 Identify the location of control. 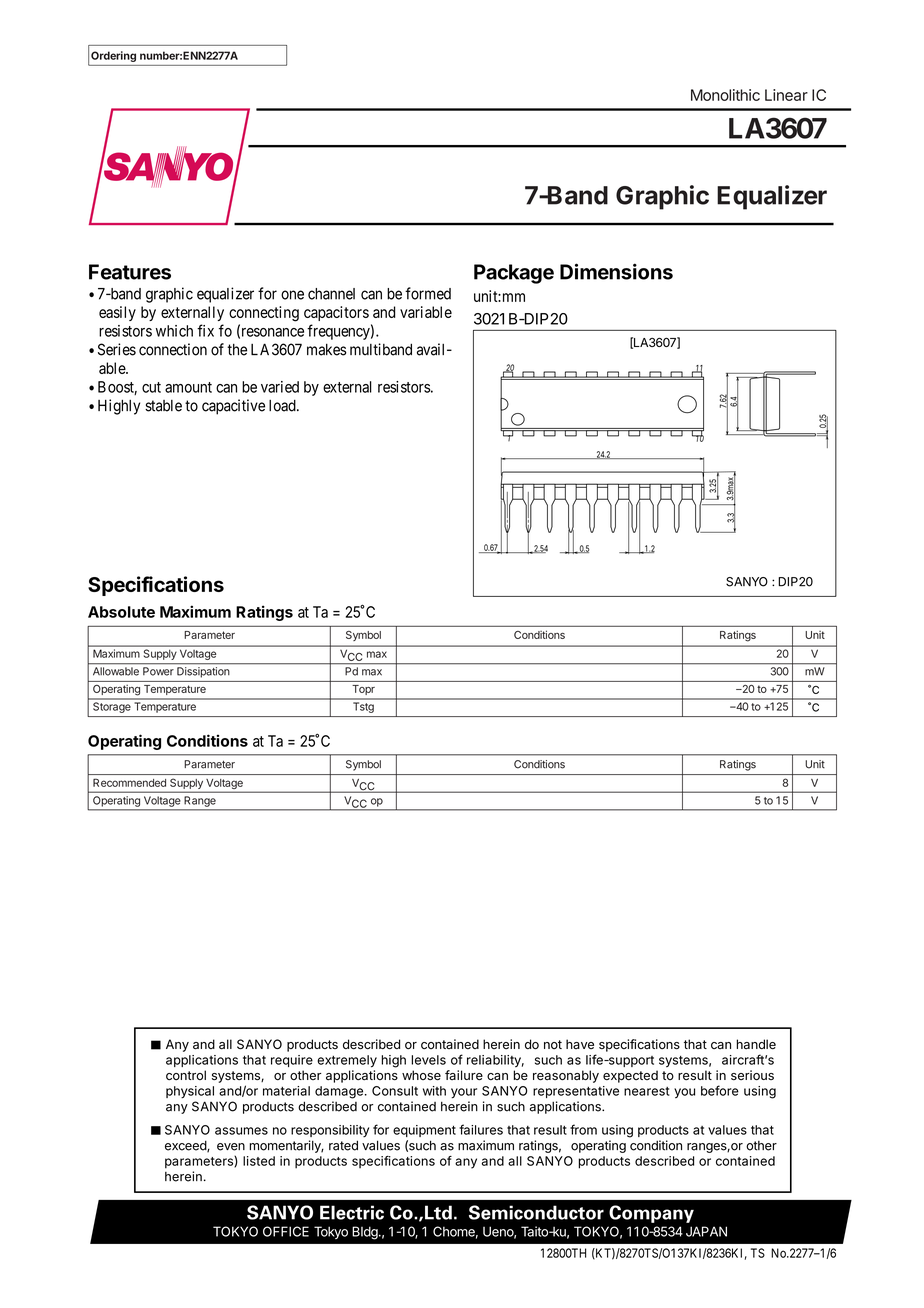
(186, 1075).
